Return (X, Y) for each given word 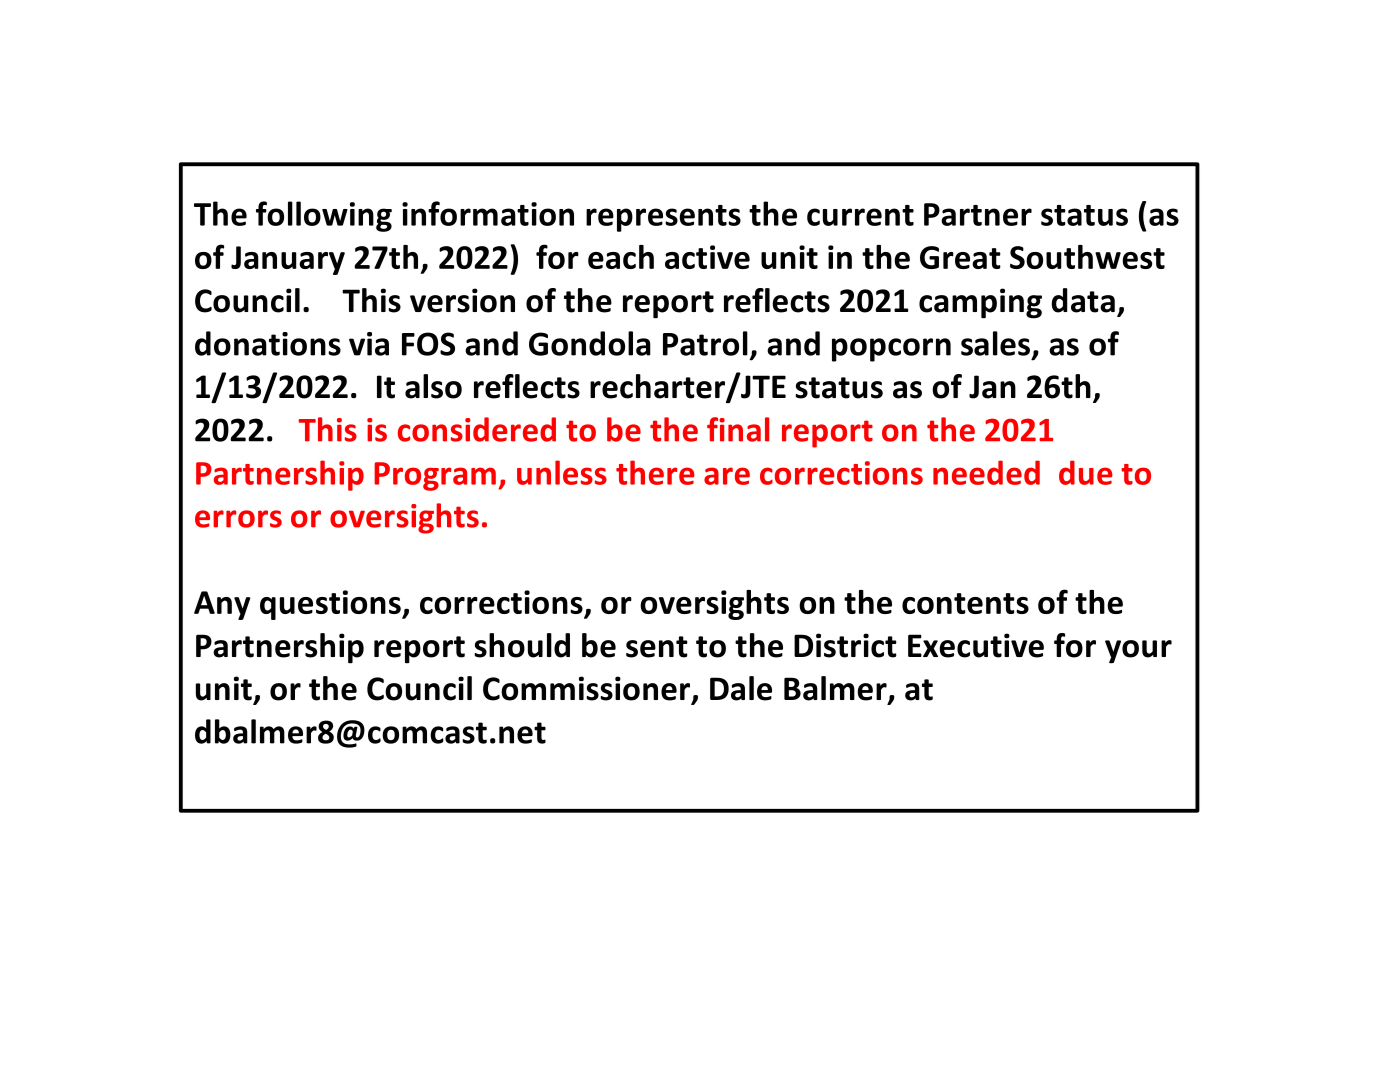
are (727, 476)
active (707, 257)
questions (331, 605)
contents (965, 603)
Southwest (1087, 257)
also (433, 386)
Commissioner (588, 689)
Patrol (705, 343)
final (738, 429)
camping (980, 303)
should (522, 645)
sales (995, 343)
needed (986, 472)
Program (435, 476)
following (324, 216)
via (369, 344)
